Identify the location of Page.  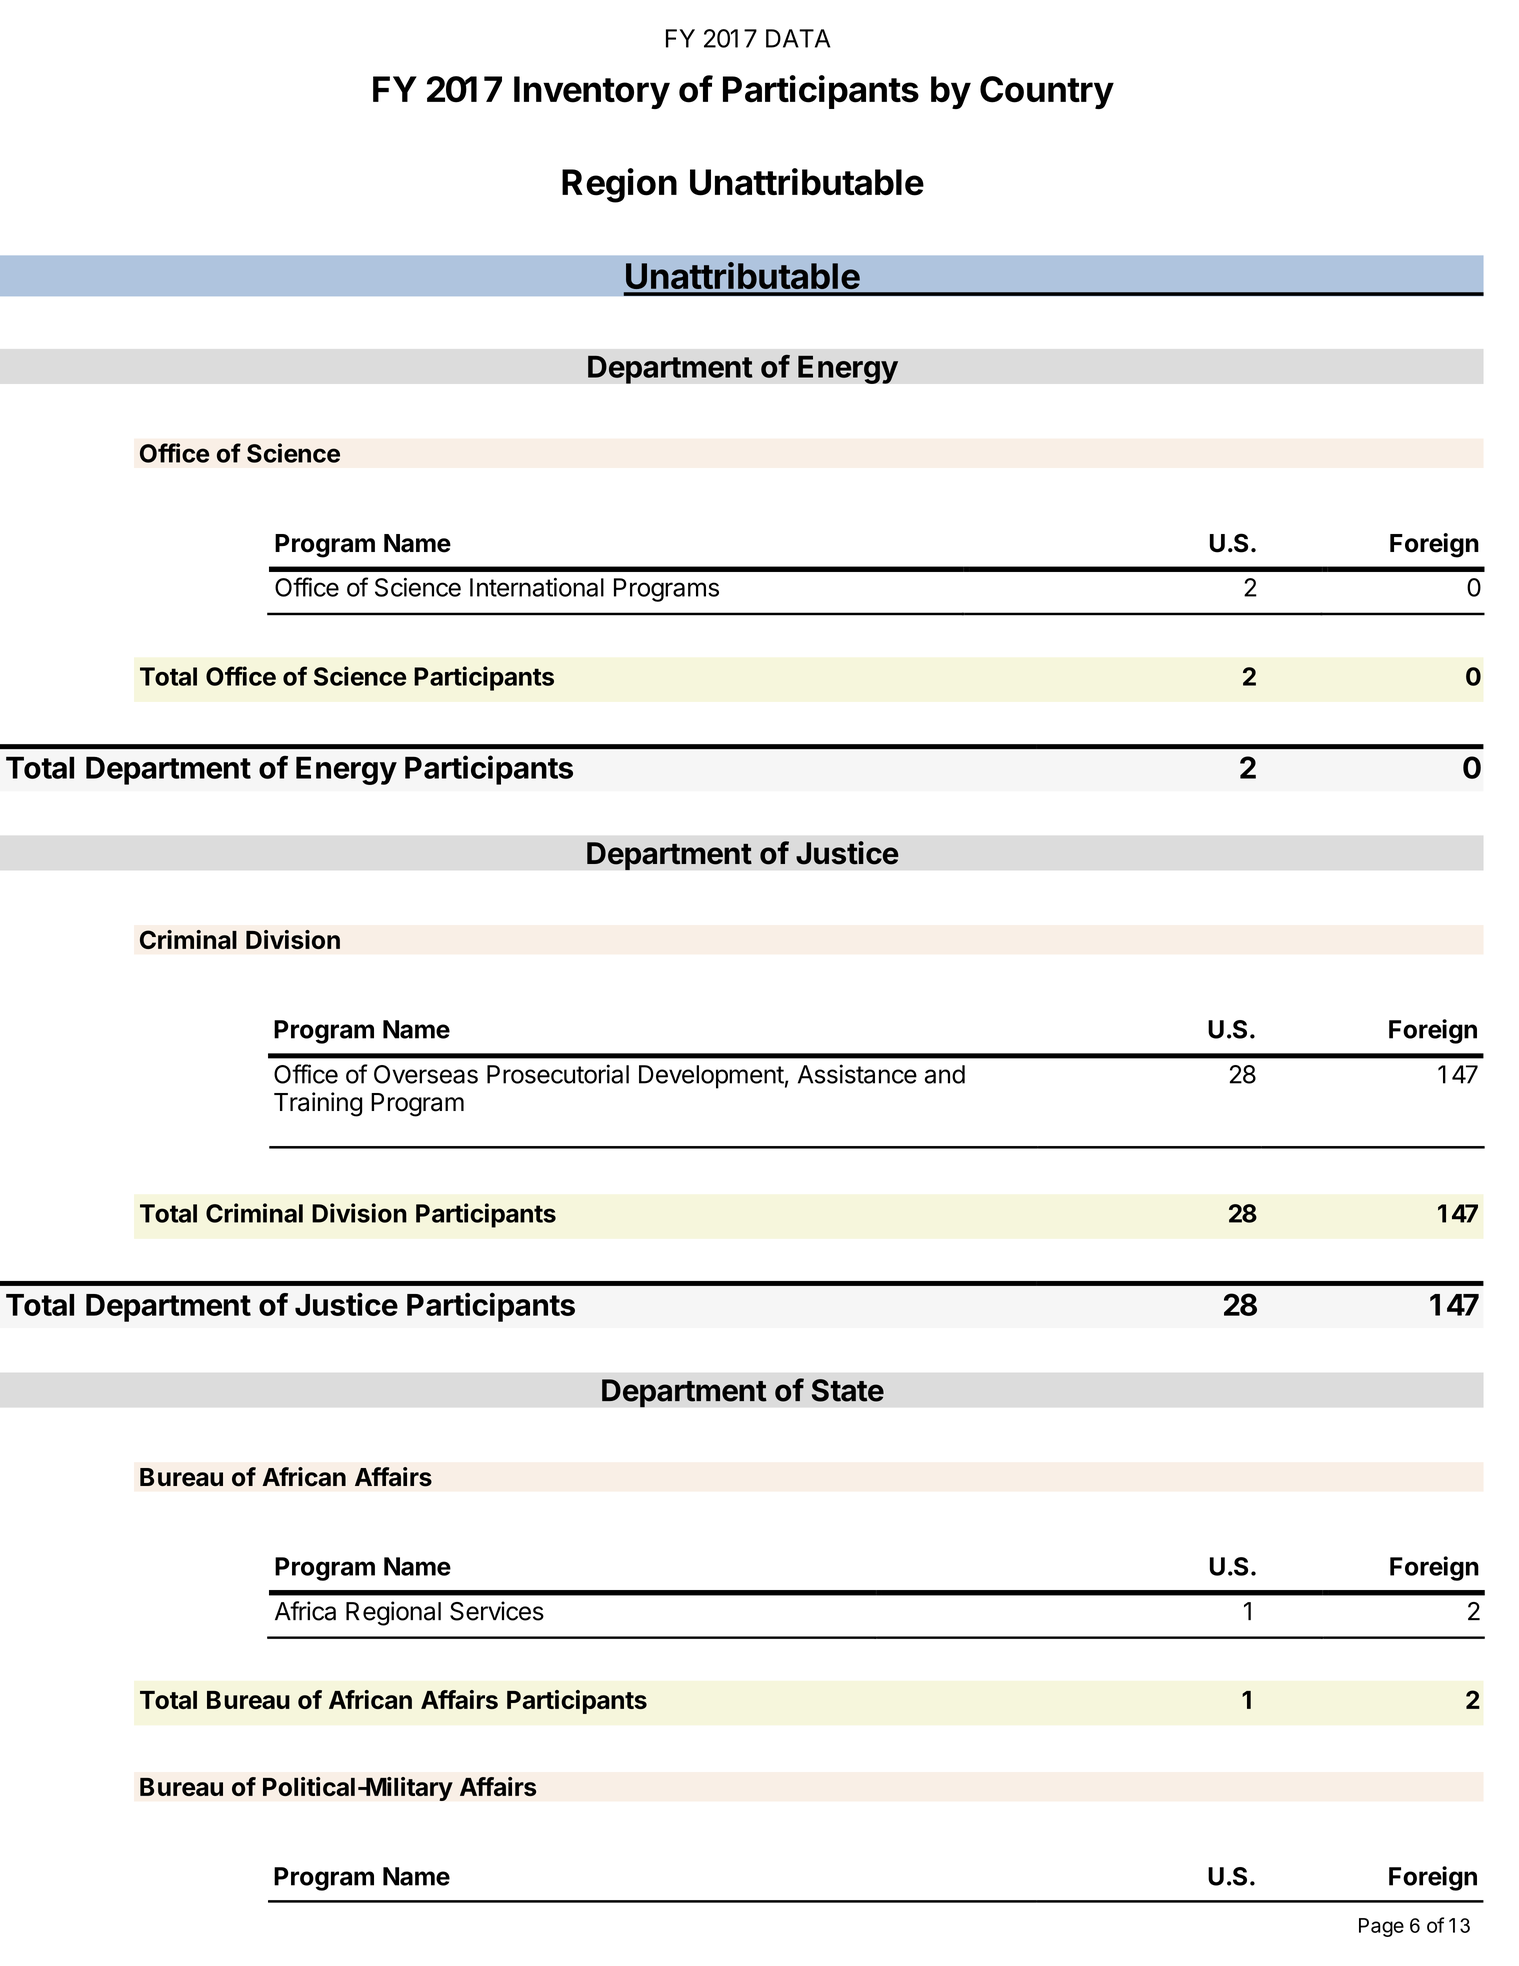
(1381, 1927).
